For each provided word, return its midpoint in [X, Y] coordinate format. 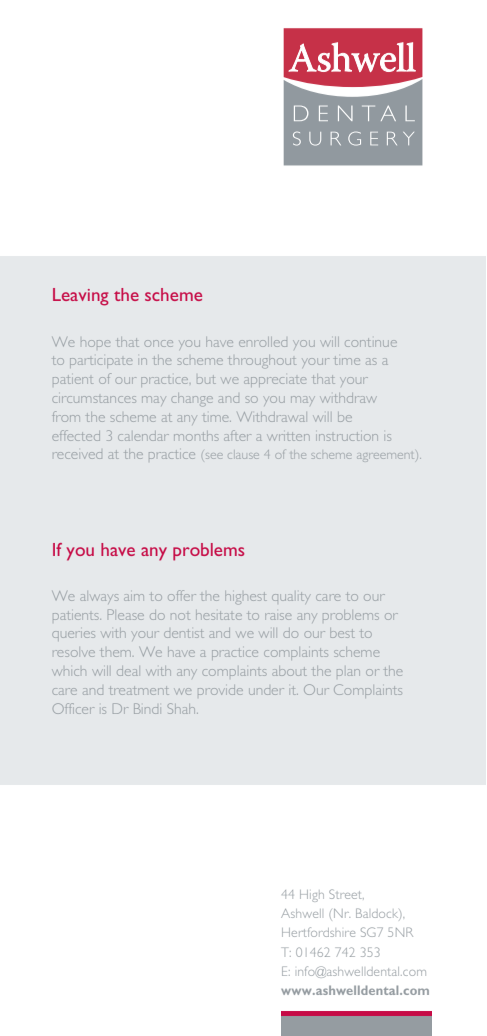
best [342, 634]
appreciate [275, 380]
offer [182, 595]
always [99, 597]
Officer [73, 708]
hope [95, 343]
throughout [262, 362]
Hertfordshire [318, 932]
